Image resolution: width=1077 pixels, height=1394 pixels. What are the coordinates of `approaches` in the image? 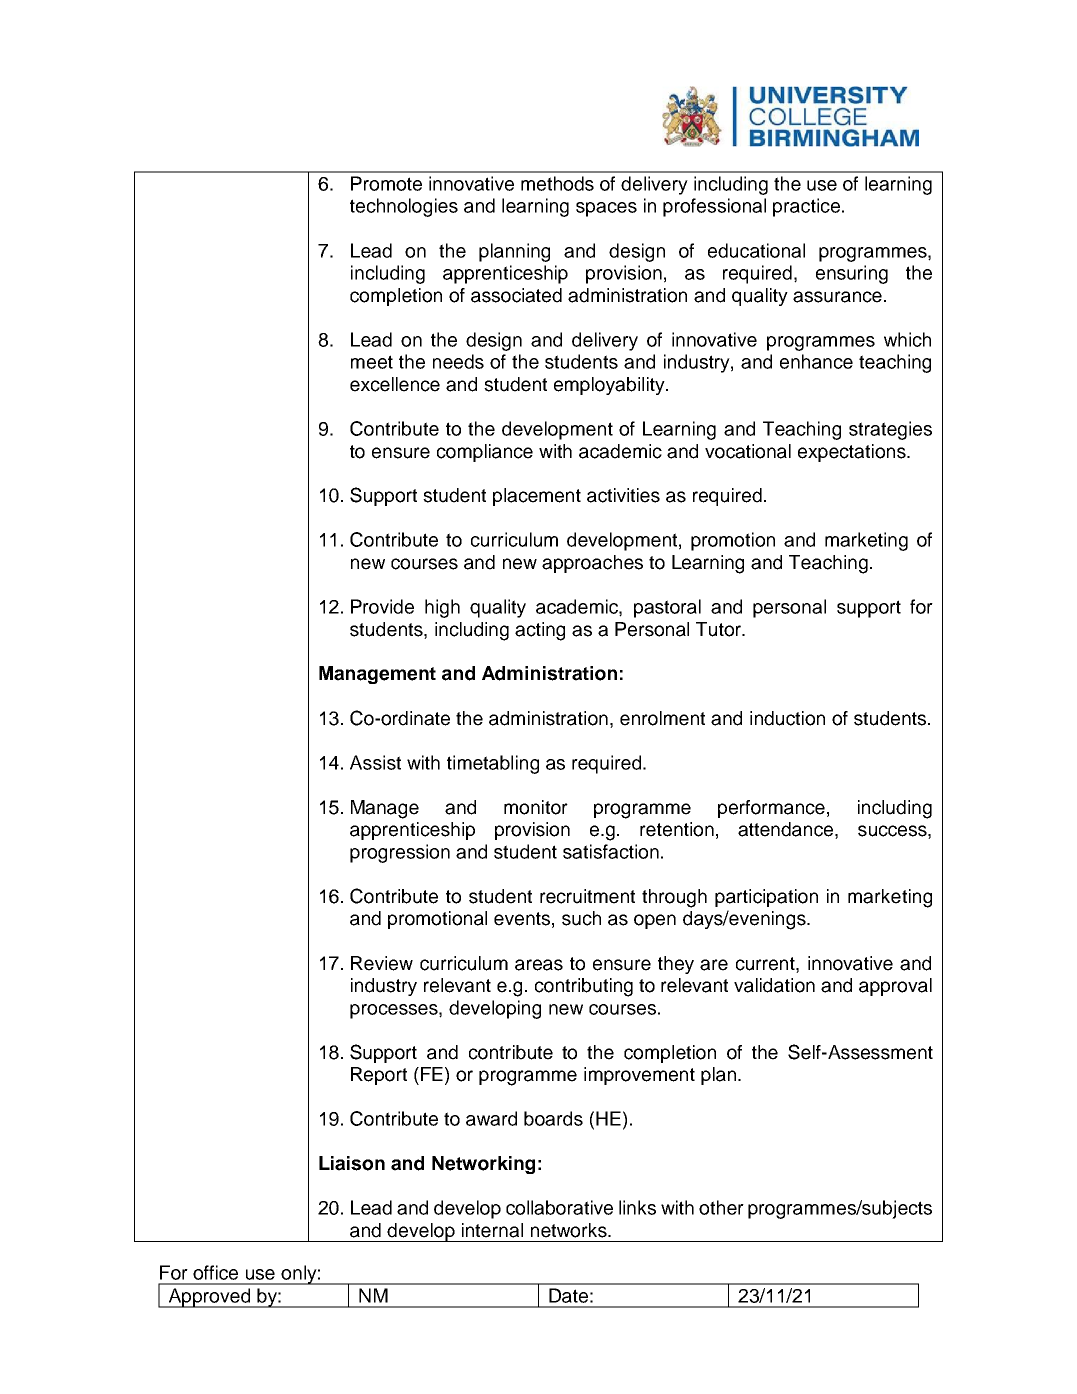 It's located at (592, 564).
